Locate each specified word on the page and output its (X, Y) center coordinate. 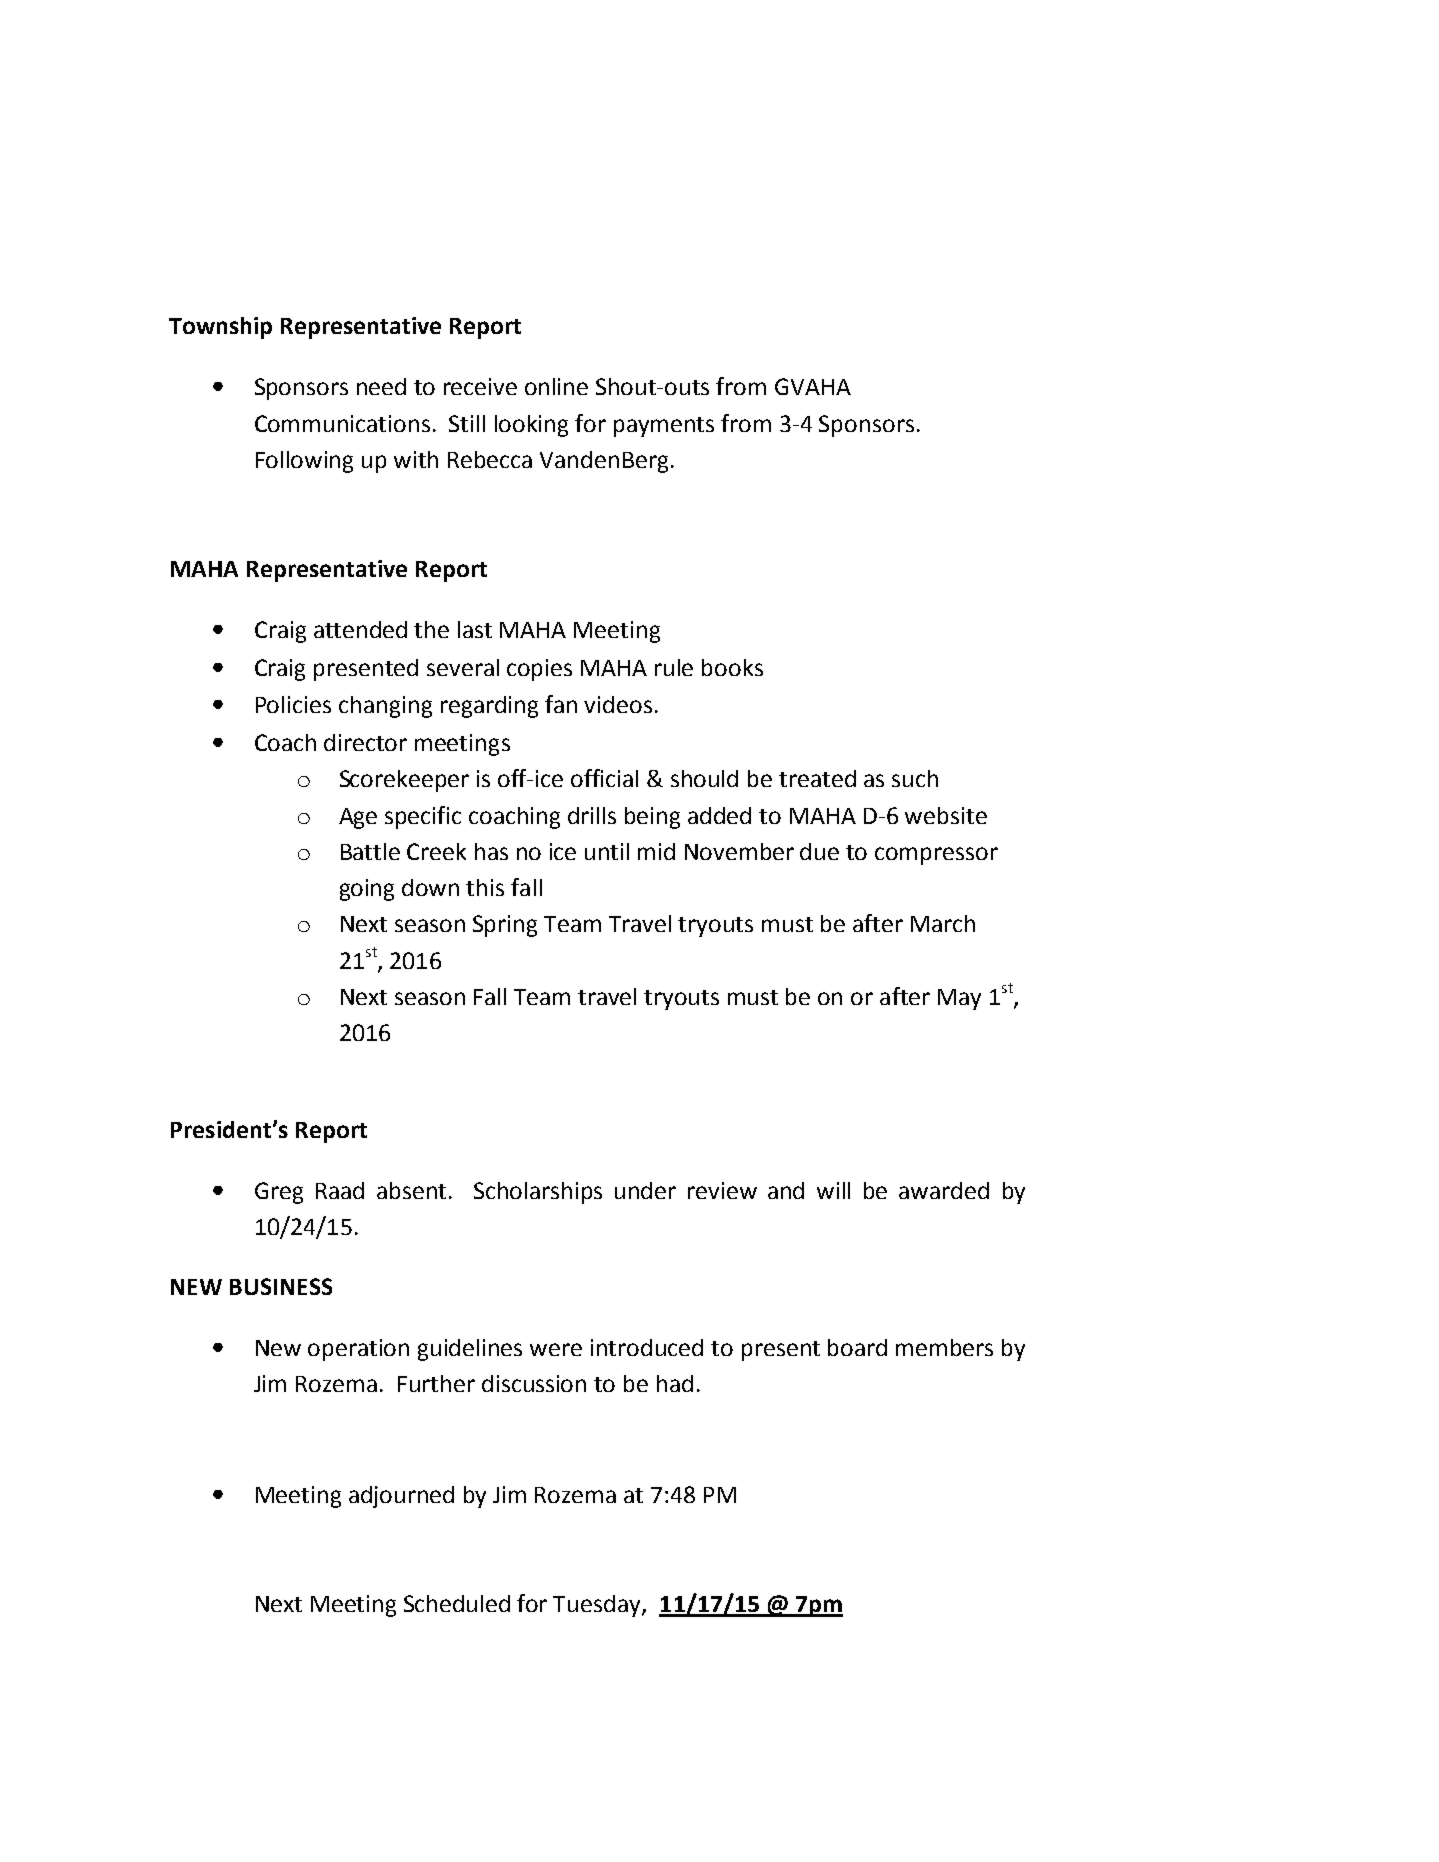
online (556, 386)
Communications (342, 423)
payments (664, 427)
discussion (534, 1383)
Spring (505, 926)
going (367, 890)
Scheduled (457, 1603)
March (943, 923)
